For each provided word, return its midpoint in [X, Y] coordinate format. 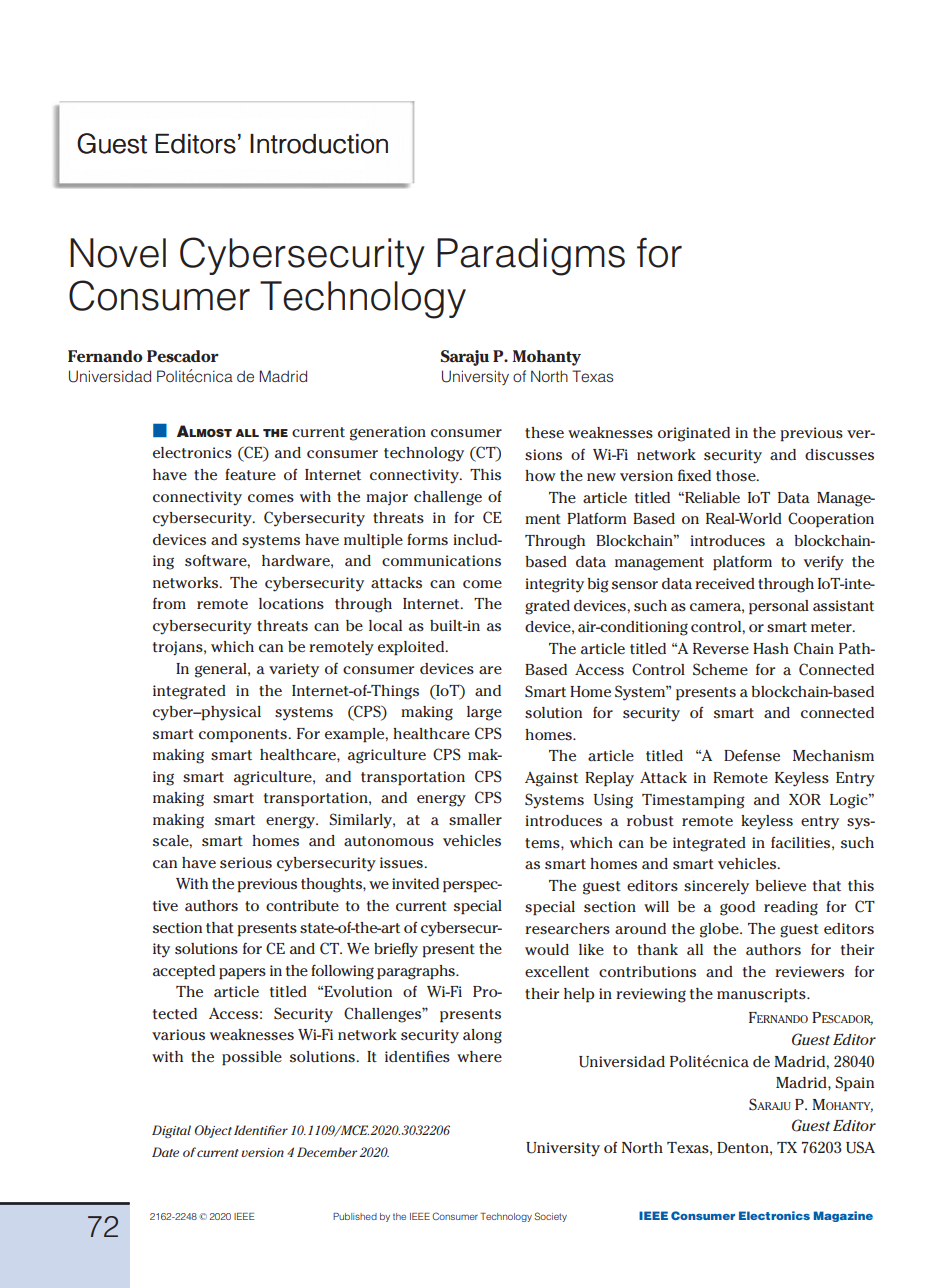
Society [550, 1217]
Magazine [843, 1216]
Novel [118, 253]
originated [694, 434]
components [244, 736]
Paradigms [531, 257]
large [484, 713]
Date [165, 1152]
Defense [752, 755]
